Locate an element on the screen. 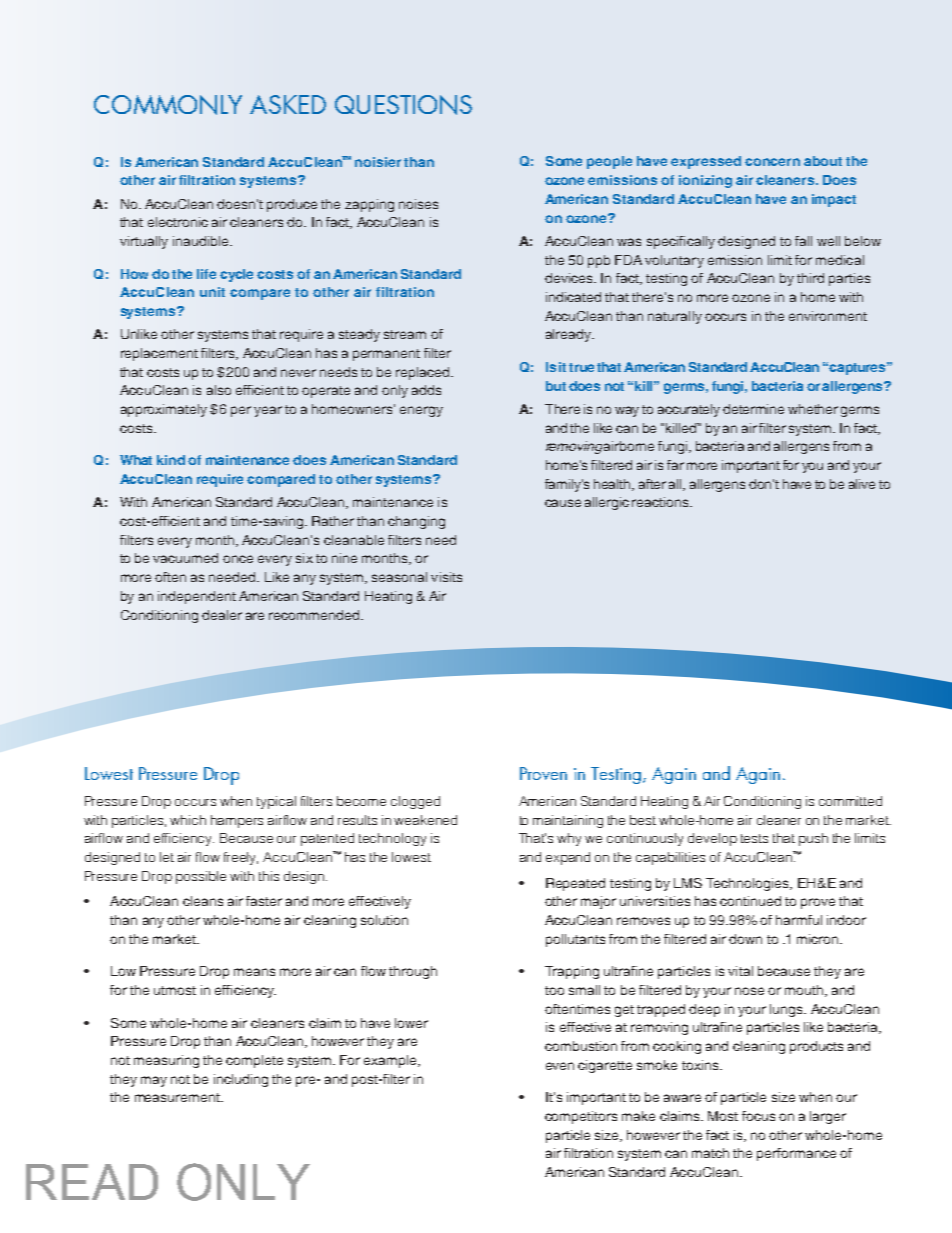  focus is located at coordinates (758, 1116).
